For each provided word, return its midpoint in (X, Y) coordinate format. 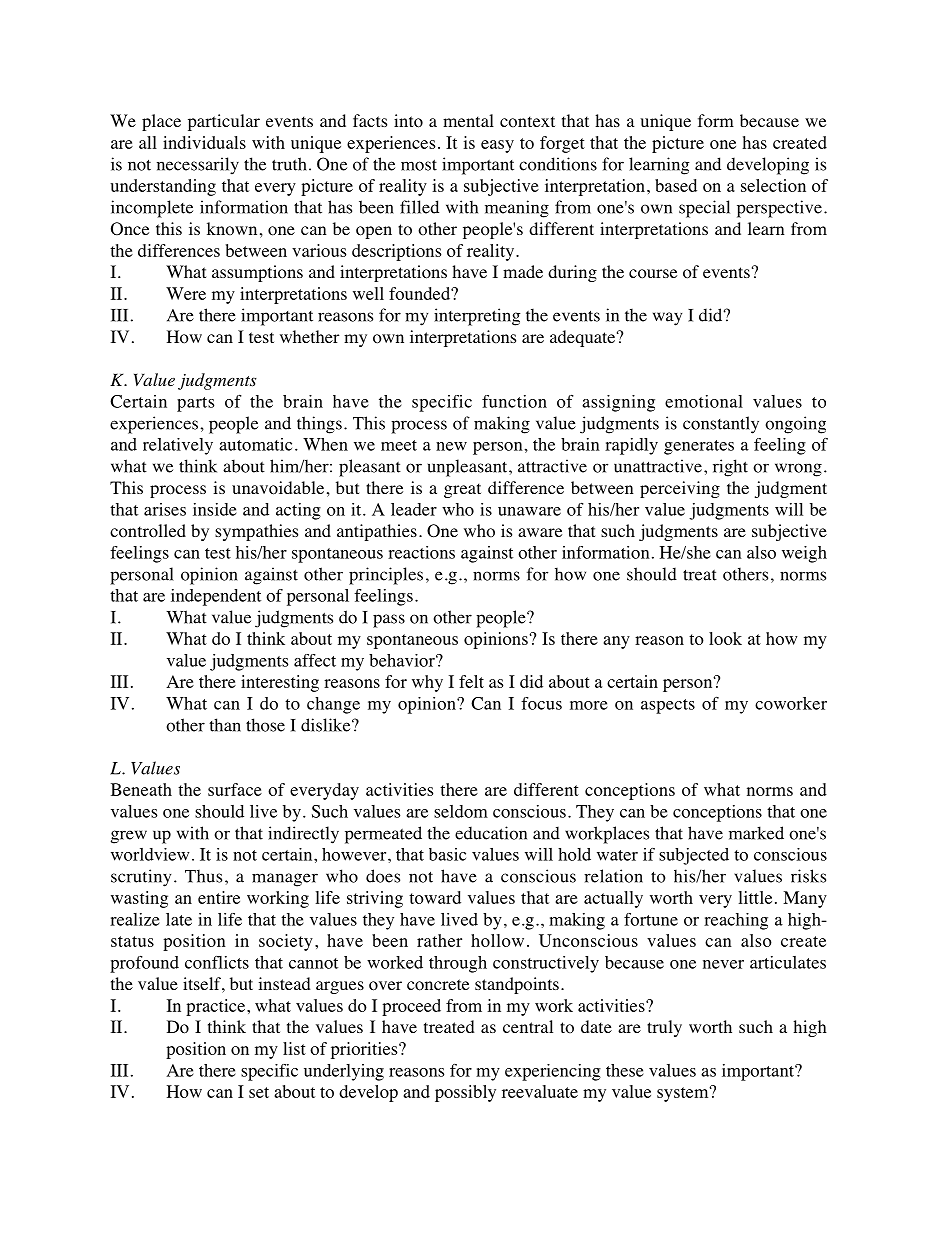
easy (497, 146)
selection (773, 185)
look (725, 638)
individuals (204, 142)
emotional (704, 401)
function (514, 401)
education (491, 833)
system (684, 1094)
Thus (203, 876)
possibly (465, 1093)
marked (756, 833)
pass (389, 621)
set (259, 1092)
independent (216, 597)
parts (195, 404)
